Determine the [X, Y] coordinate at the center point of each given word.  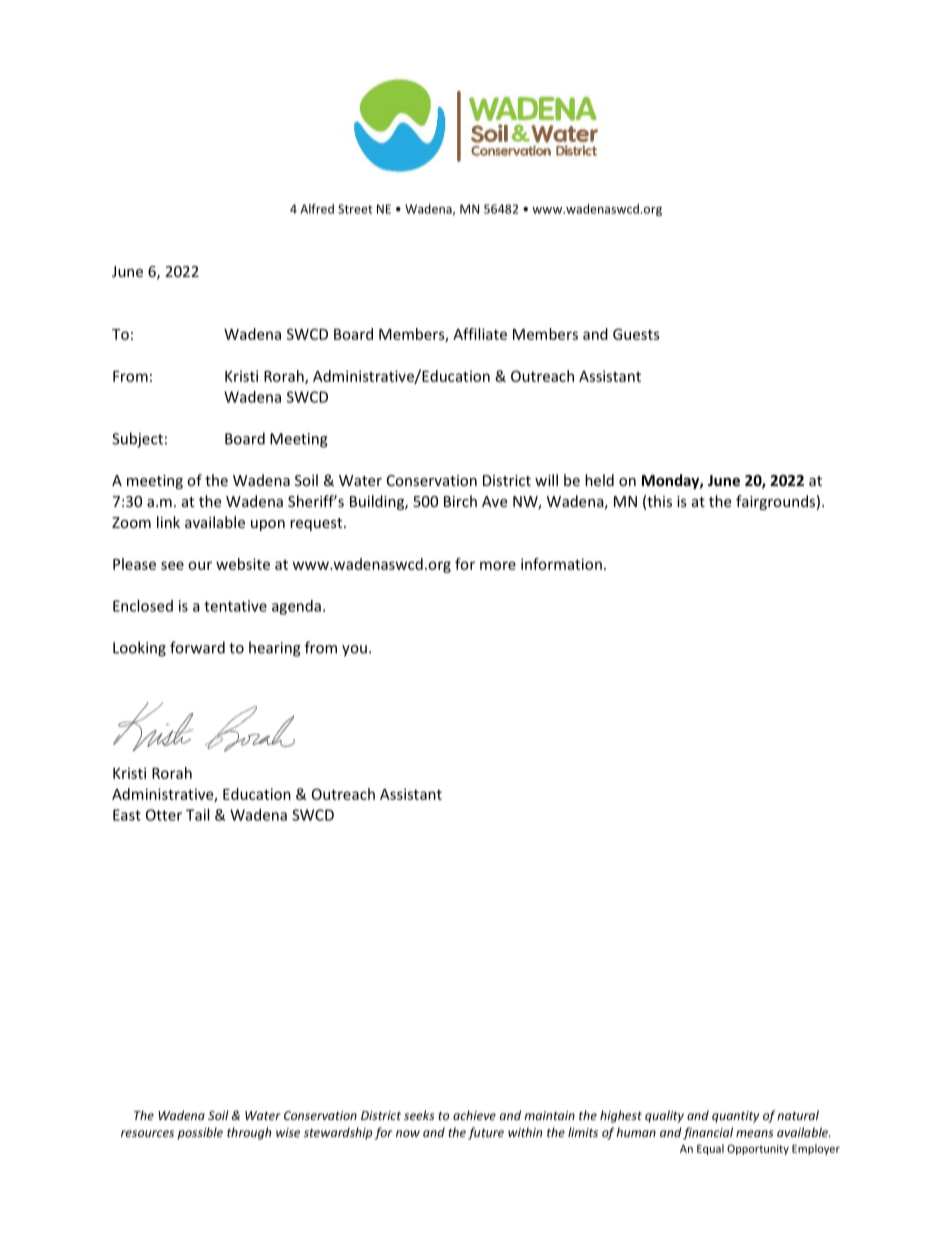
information [561, 564]
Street [355, 209]
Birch [460, 501]
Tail [197, 815]
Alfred [317, 209]
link [168, 522]
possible [200, 1133]
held [599, 480]
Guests [636, 334]
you [354, 651]
